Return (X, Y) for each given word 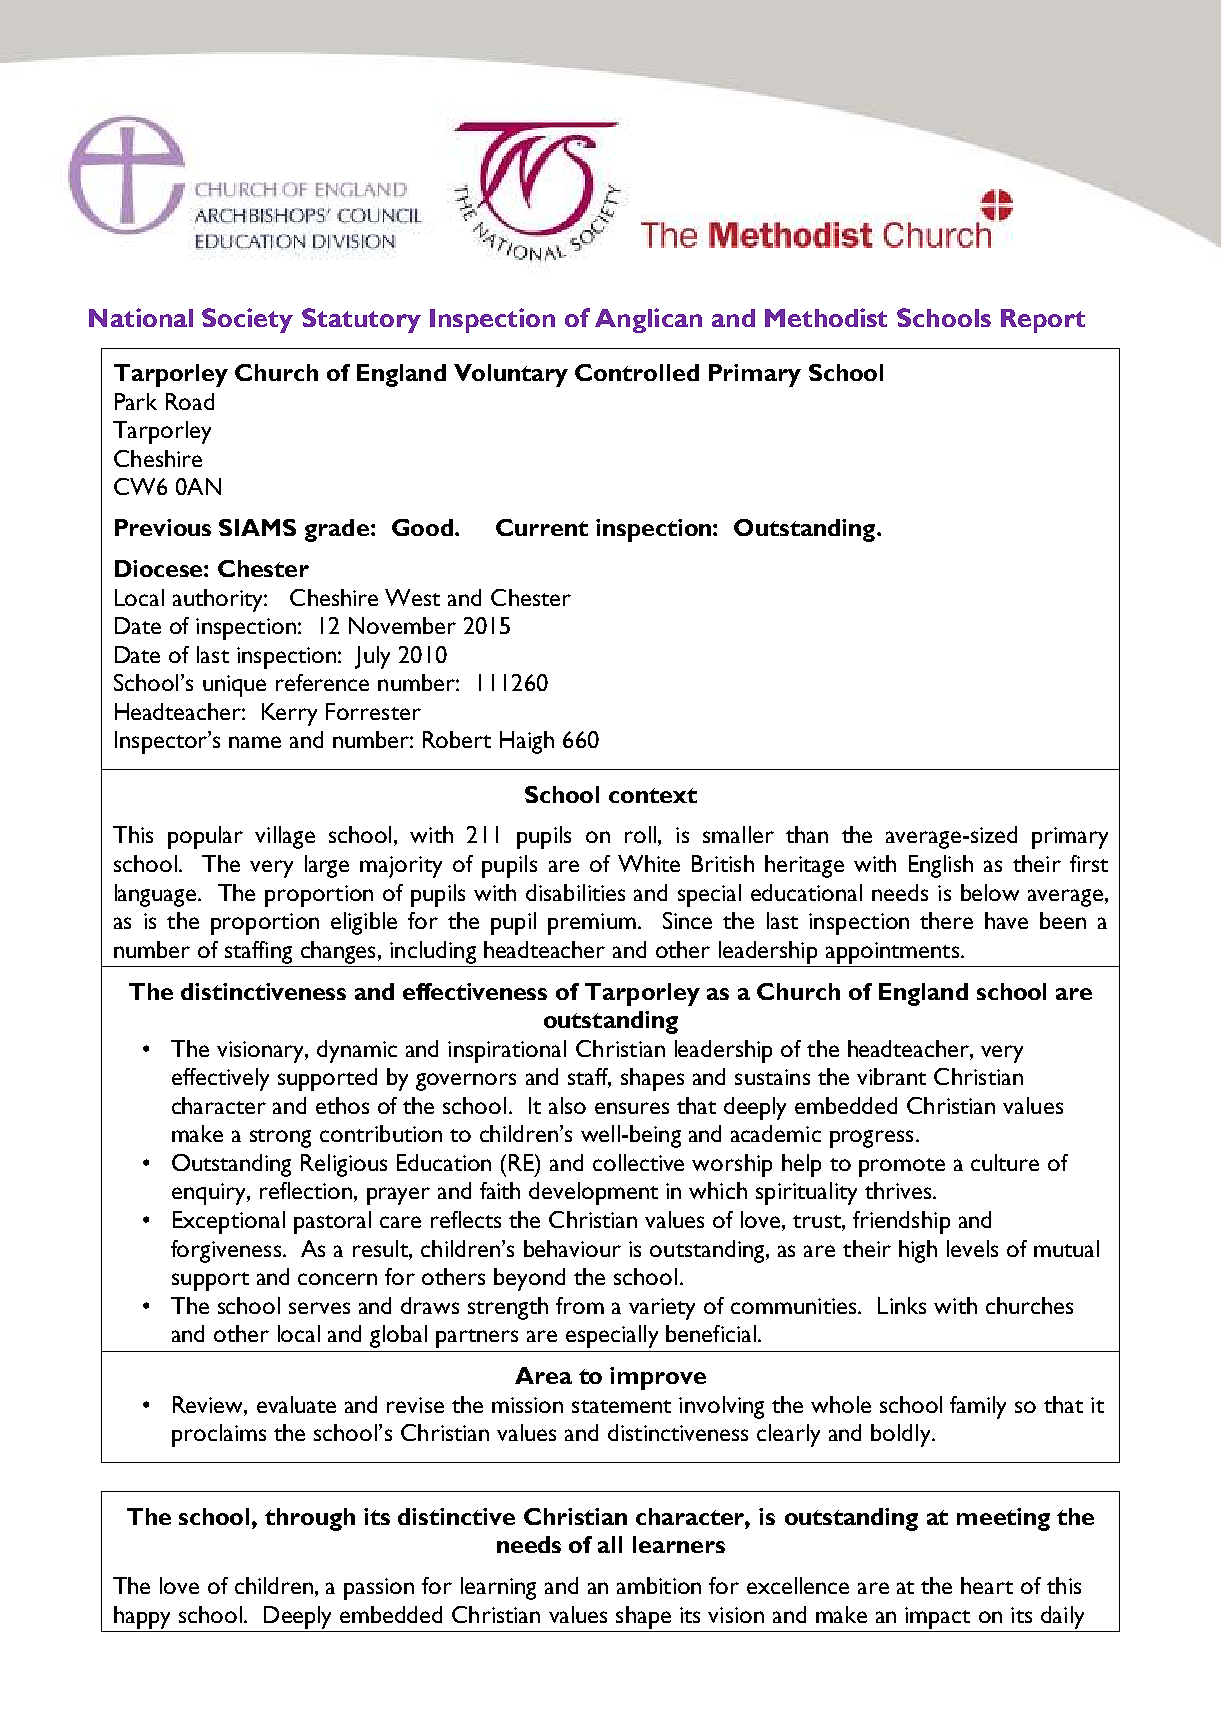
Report (1043, 321)
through (310, 1519)
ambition (659, 1585)
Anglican (648, 320)
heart (987, 1585)
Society (247, 320)
